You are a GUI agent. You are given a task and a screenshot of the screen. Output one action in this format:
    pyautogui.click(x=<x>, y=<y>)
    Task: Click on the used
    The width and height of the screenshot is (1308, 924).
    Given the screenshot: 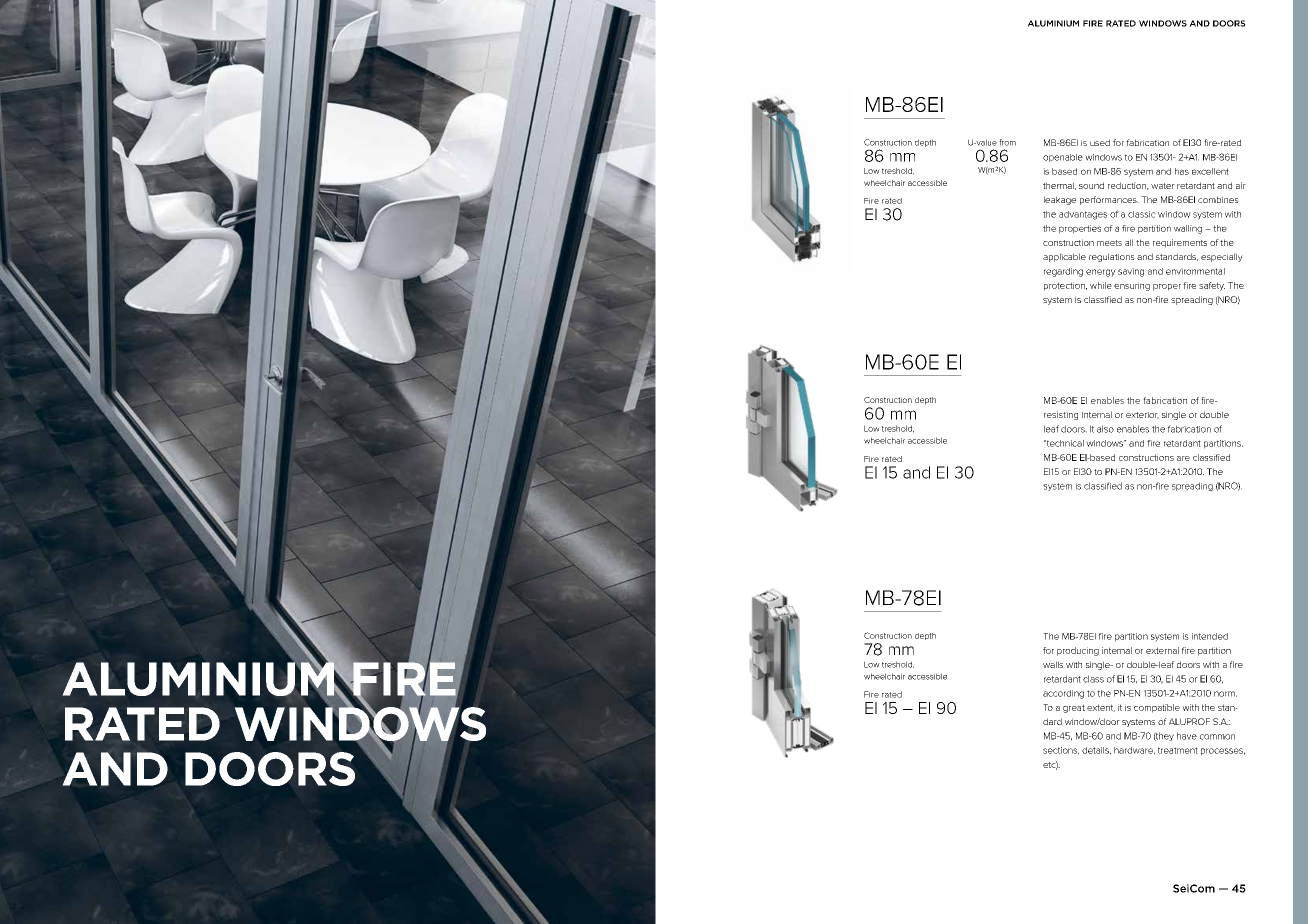 What is the action you would take?
    pyautogui.click(x=1100, y=142)
